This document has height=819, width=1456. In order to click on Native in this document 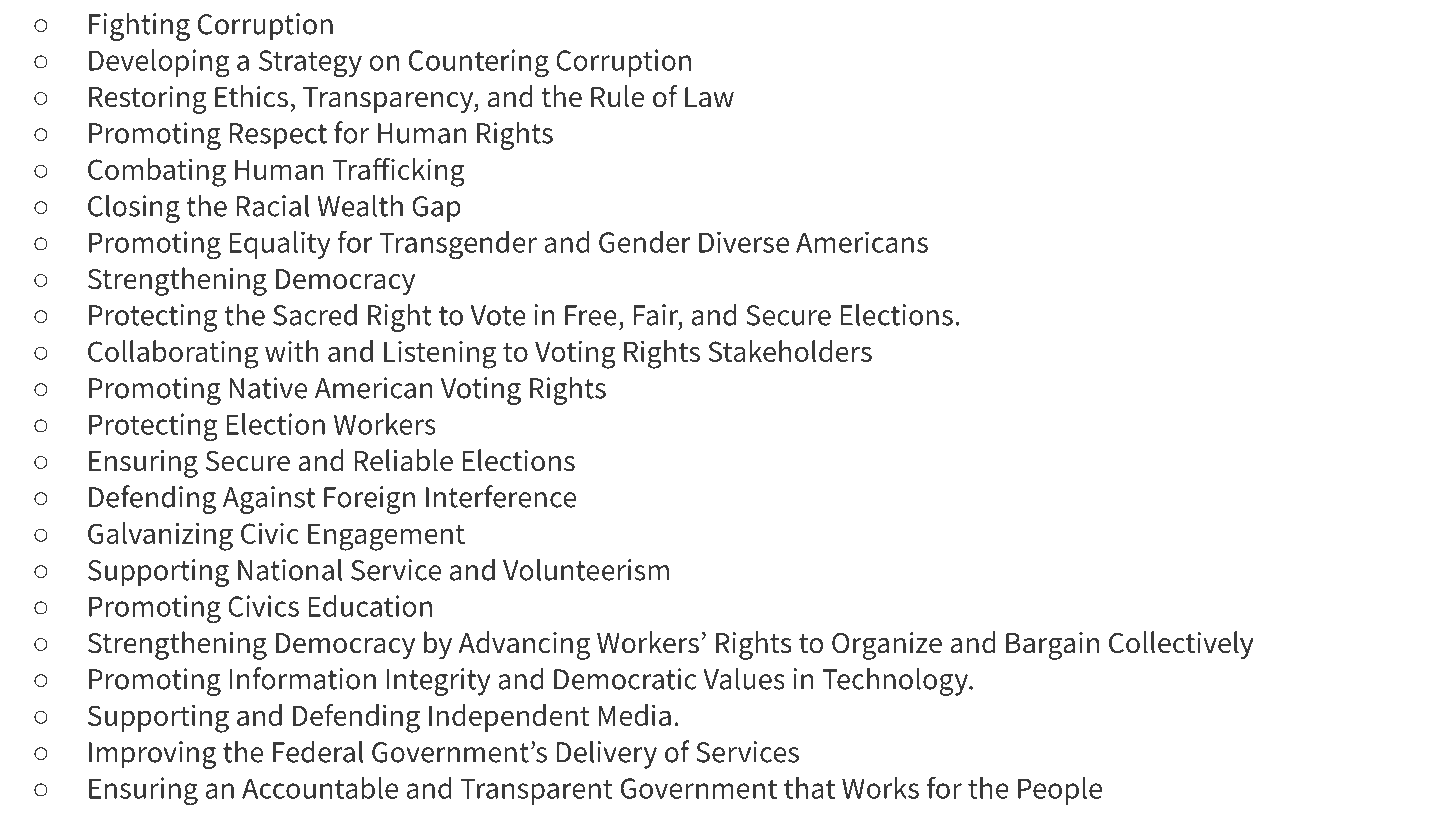, I will do `click(268, 388)`.
